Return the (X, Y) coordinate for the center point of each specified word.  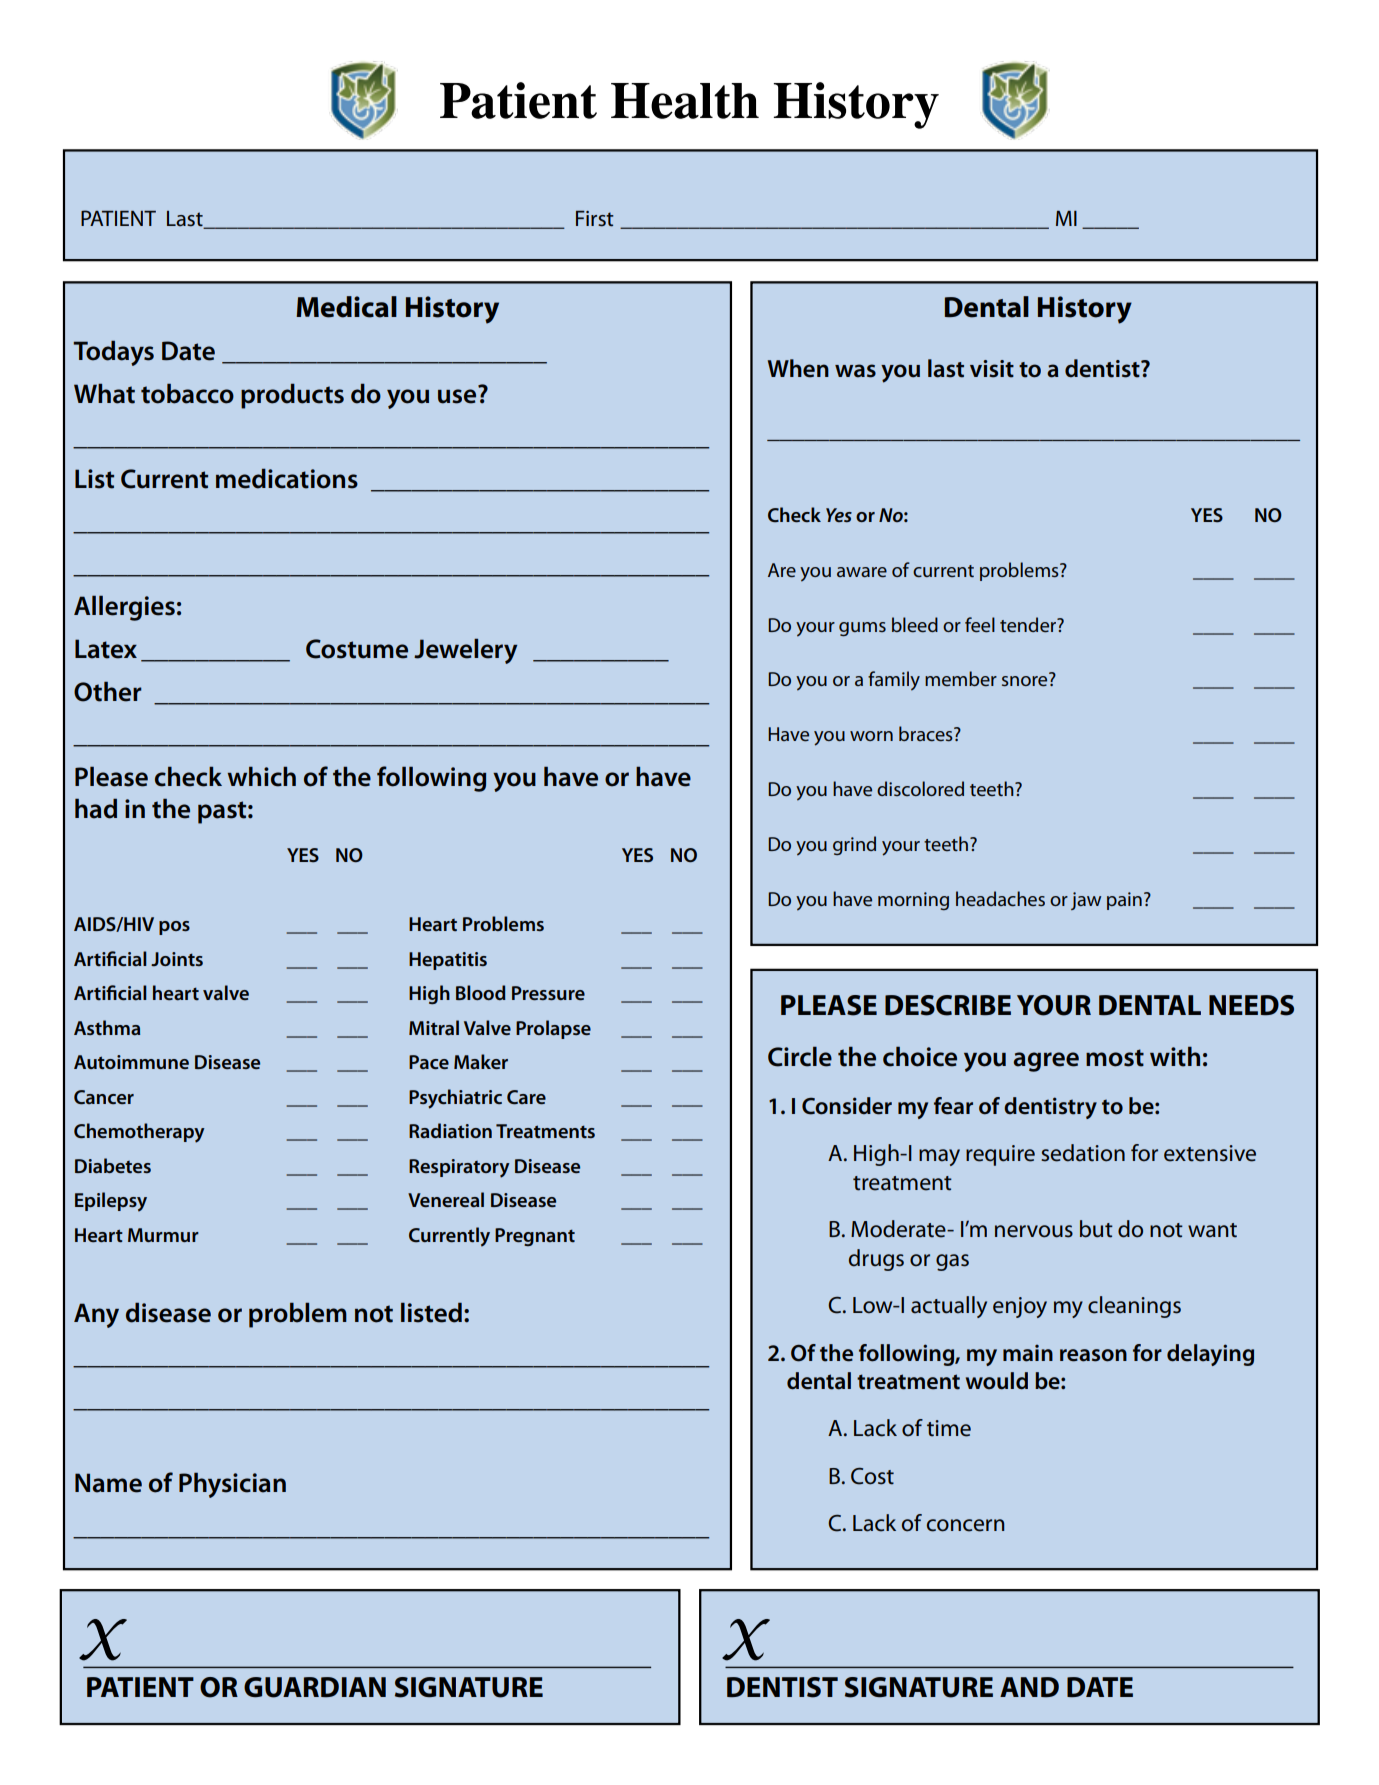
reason (1093, 1355)
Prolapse (553, 1029)
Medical (346, 307)
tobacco (187, 393)
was (855, 371)
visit (992, 369)
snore (1024, 681)
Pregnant (535, 1237)
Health (685, 101)
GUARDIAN (315, 1687)
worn (871, 736)
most (1115, 1058)
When (798, 368)
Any (96, 1315)
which (262, 776)
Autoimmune (131, 1062)
